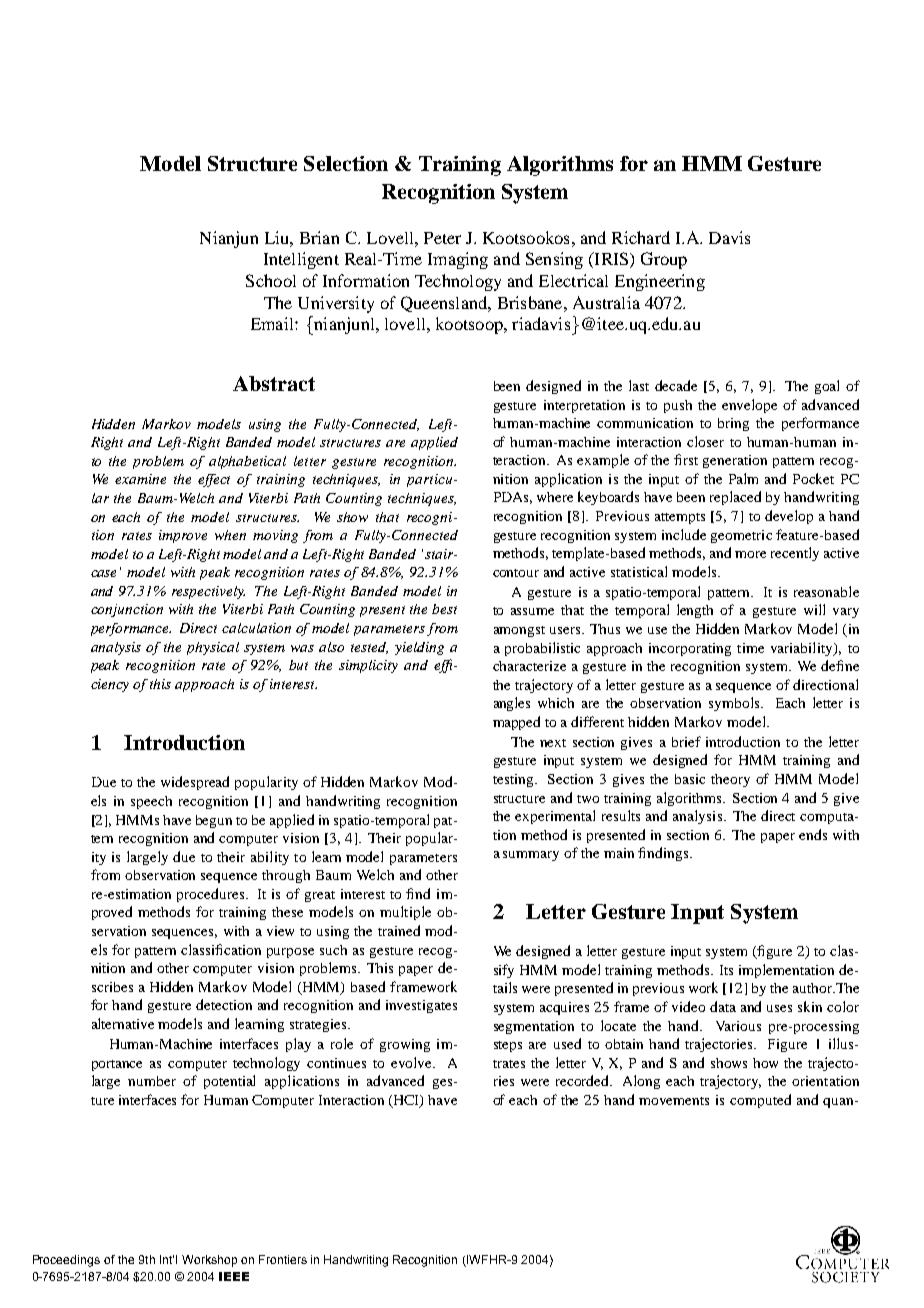  What do you see at coordinates (514, 780) in the screenshot?
I see `testing` at bounding box center [514, 780].
